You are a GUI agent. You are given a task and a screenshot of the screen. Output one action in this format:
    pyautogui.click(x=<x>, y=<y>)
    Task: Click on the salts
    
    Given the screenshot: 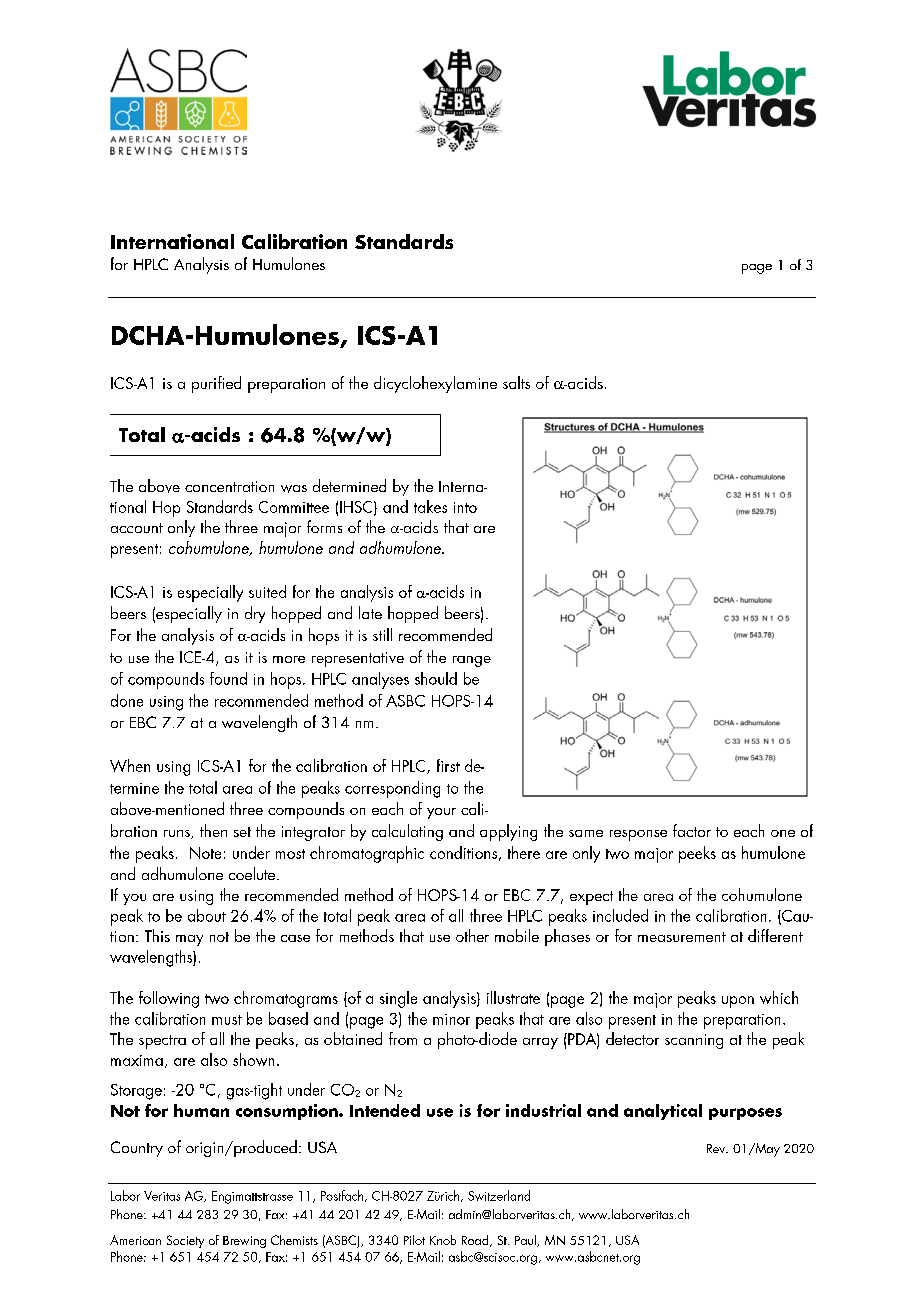 What is the action you would take?
    pyautogui.click(x=516, y=382)
